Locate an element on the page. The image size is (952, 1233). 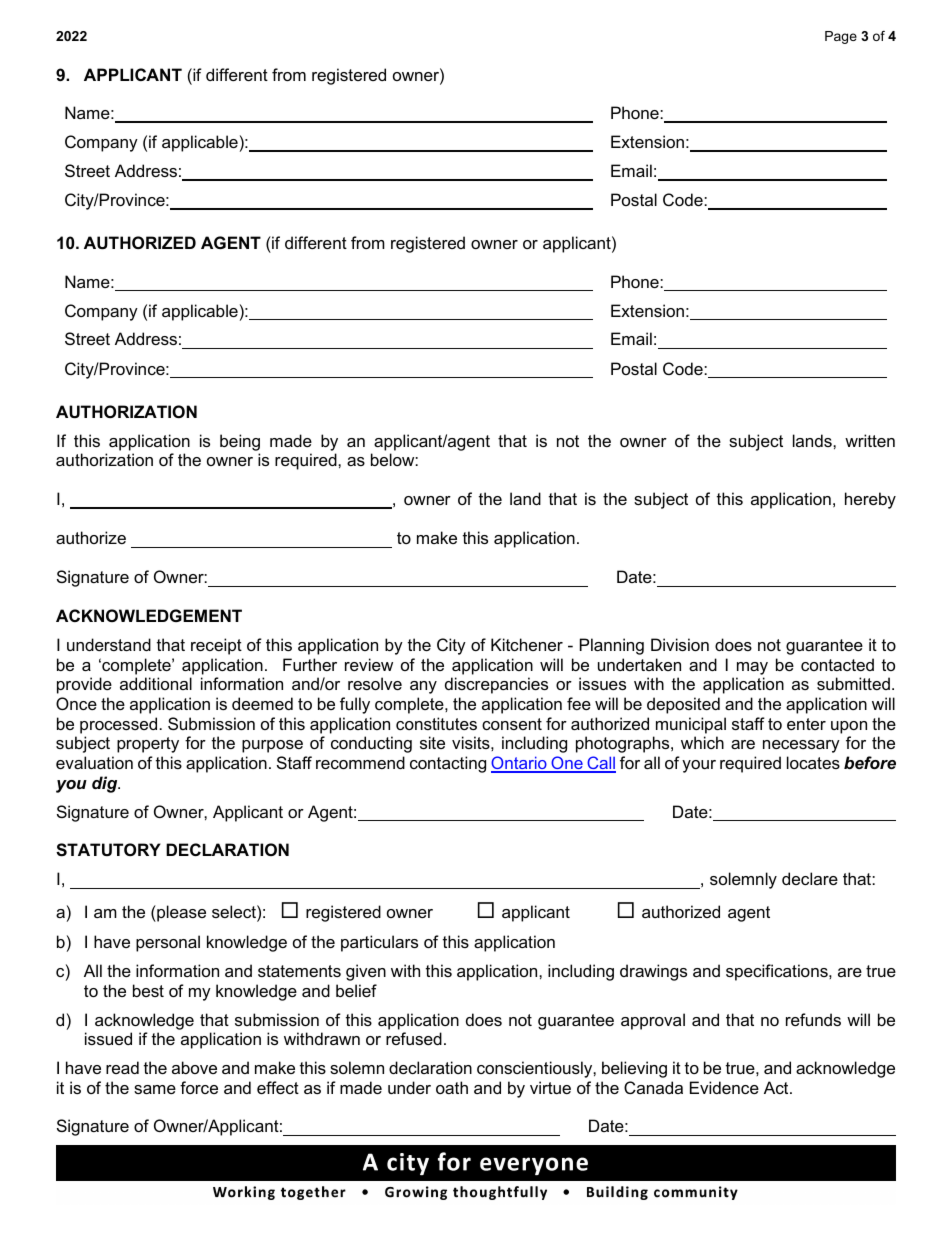
written is located at coordinates (870, 440).
